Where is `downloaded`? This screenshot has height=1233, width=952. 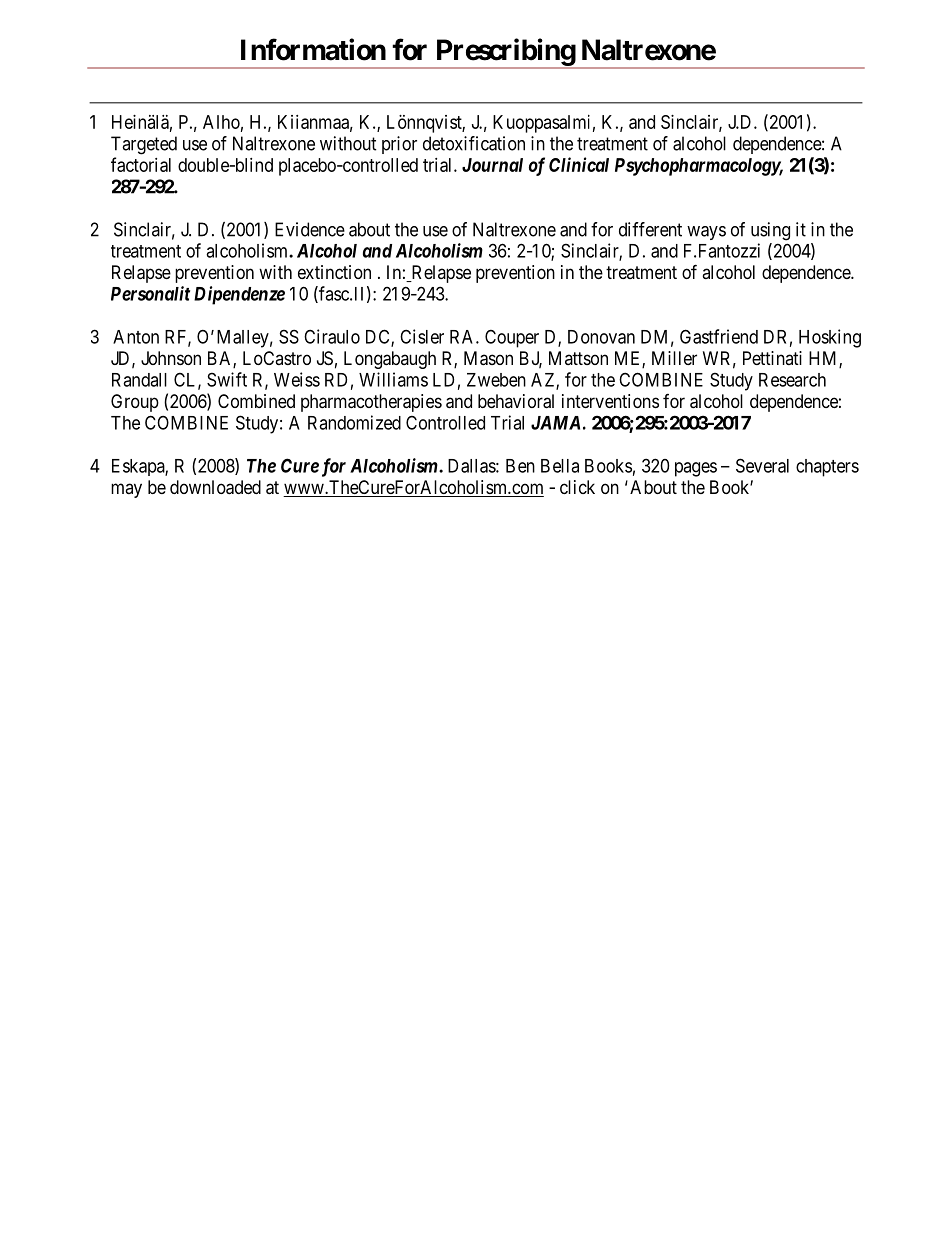 downloaded is located at coordinates (215, 487).
